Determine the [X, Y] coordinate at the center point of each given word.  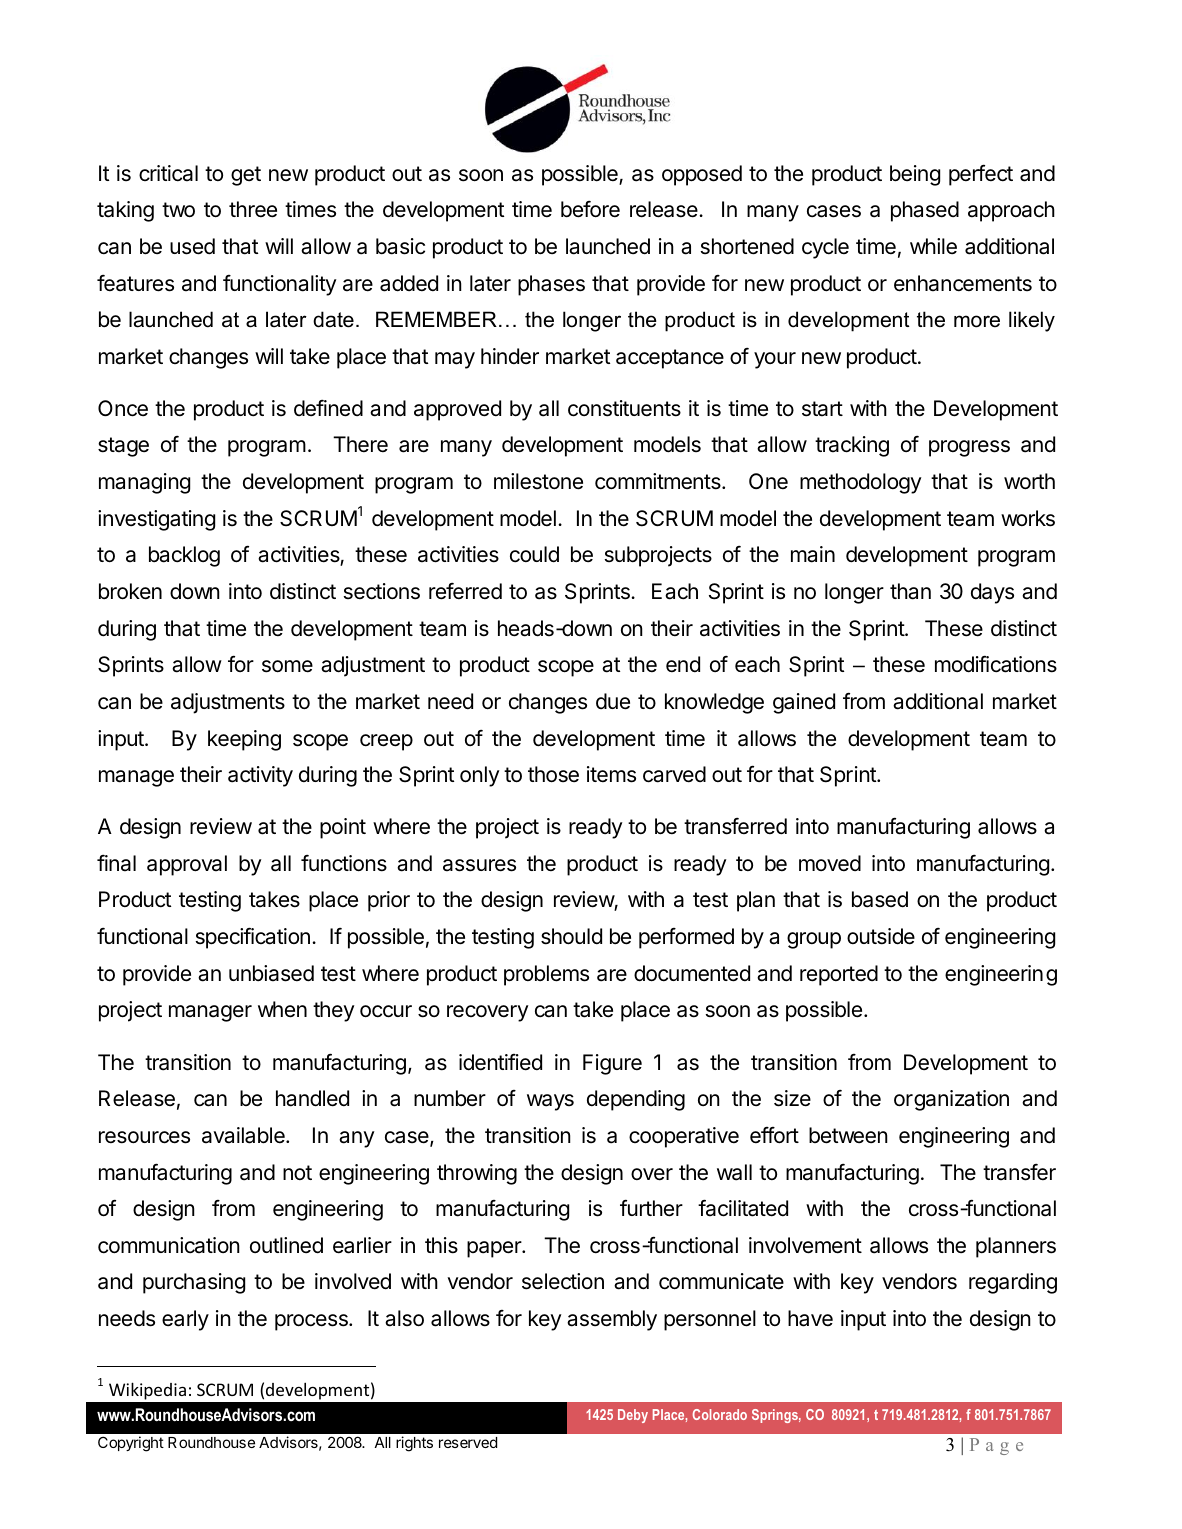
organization [951, 1100]
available [244, 1135]
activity [260, 776]
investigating [156, 520]
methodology [861, 483]
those [553, 774]
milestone [538, 481]
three [253, 209]
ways [550, 1102]
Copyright [131, 1444]
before [590, 209]
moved [830, 863]
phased [925, 211]
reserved [468, 1442]
